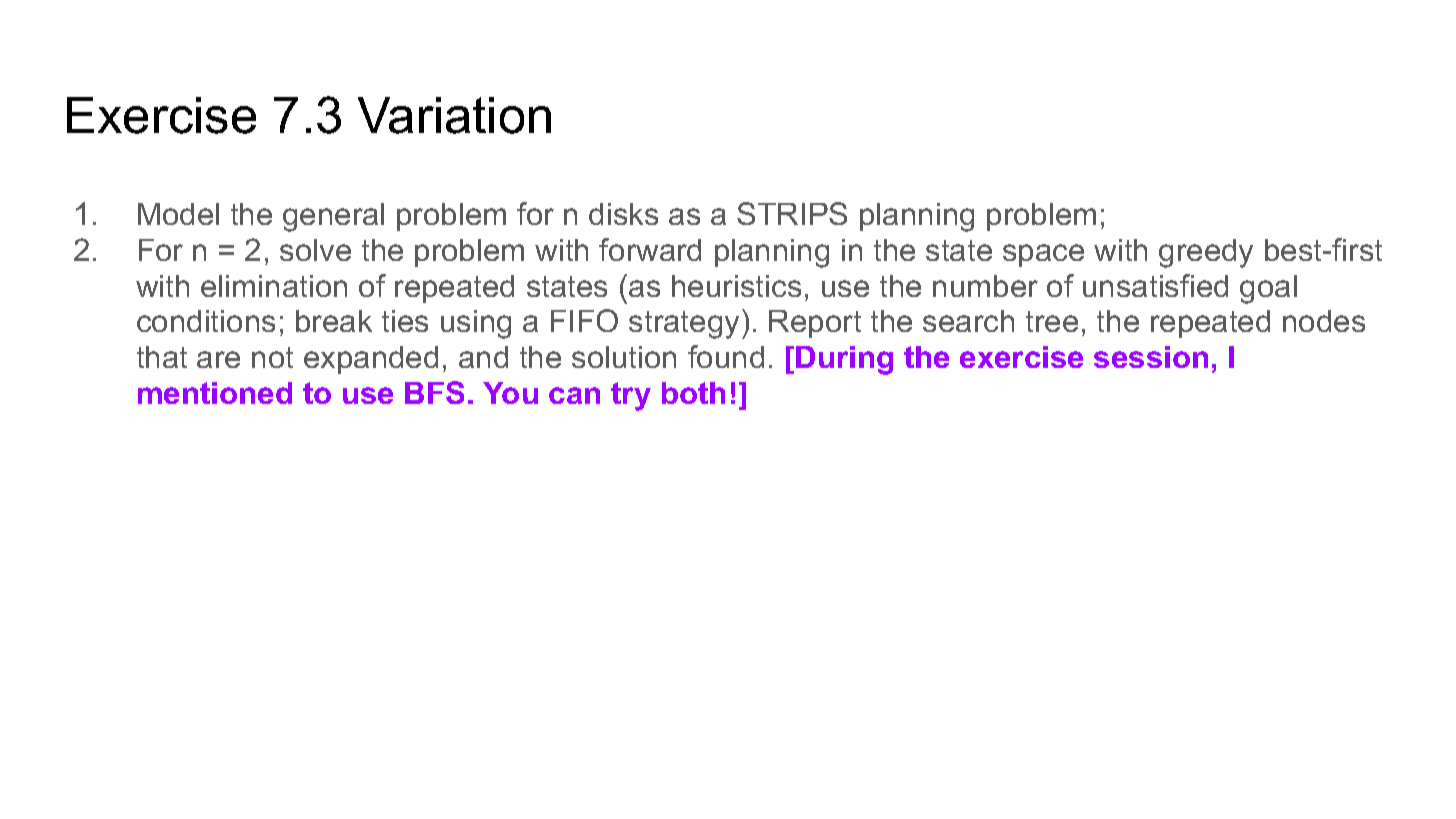  Describe the element at coordinates (650, 249) in the image. I see `forward` at that location.
